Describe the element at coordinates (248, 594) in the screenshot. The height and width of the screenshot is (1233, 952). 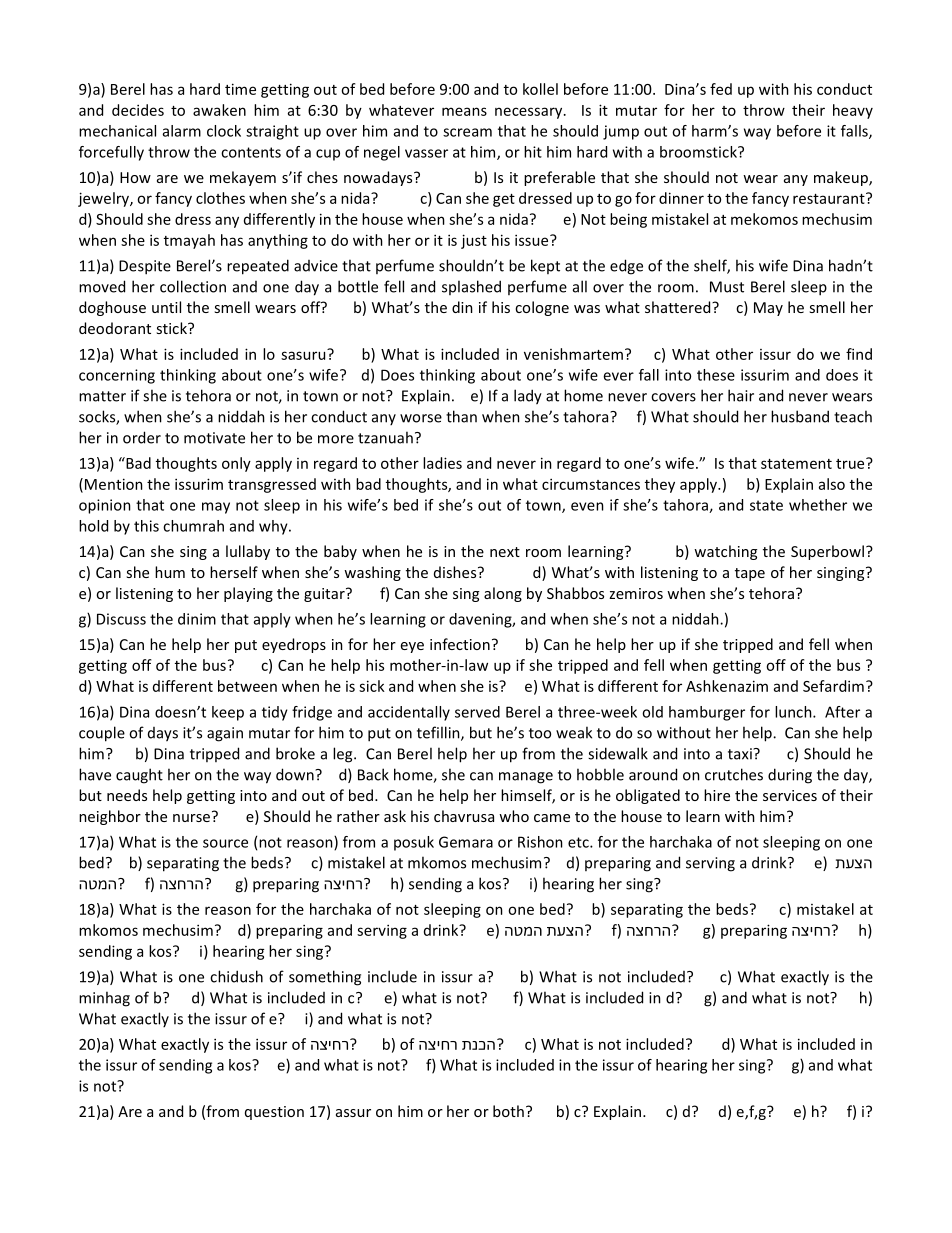
I see `playing` at that location.
